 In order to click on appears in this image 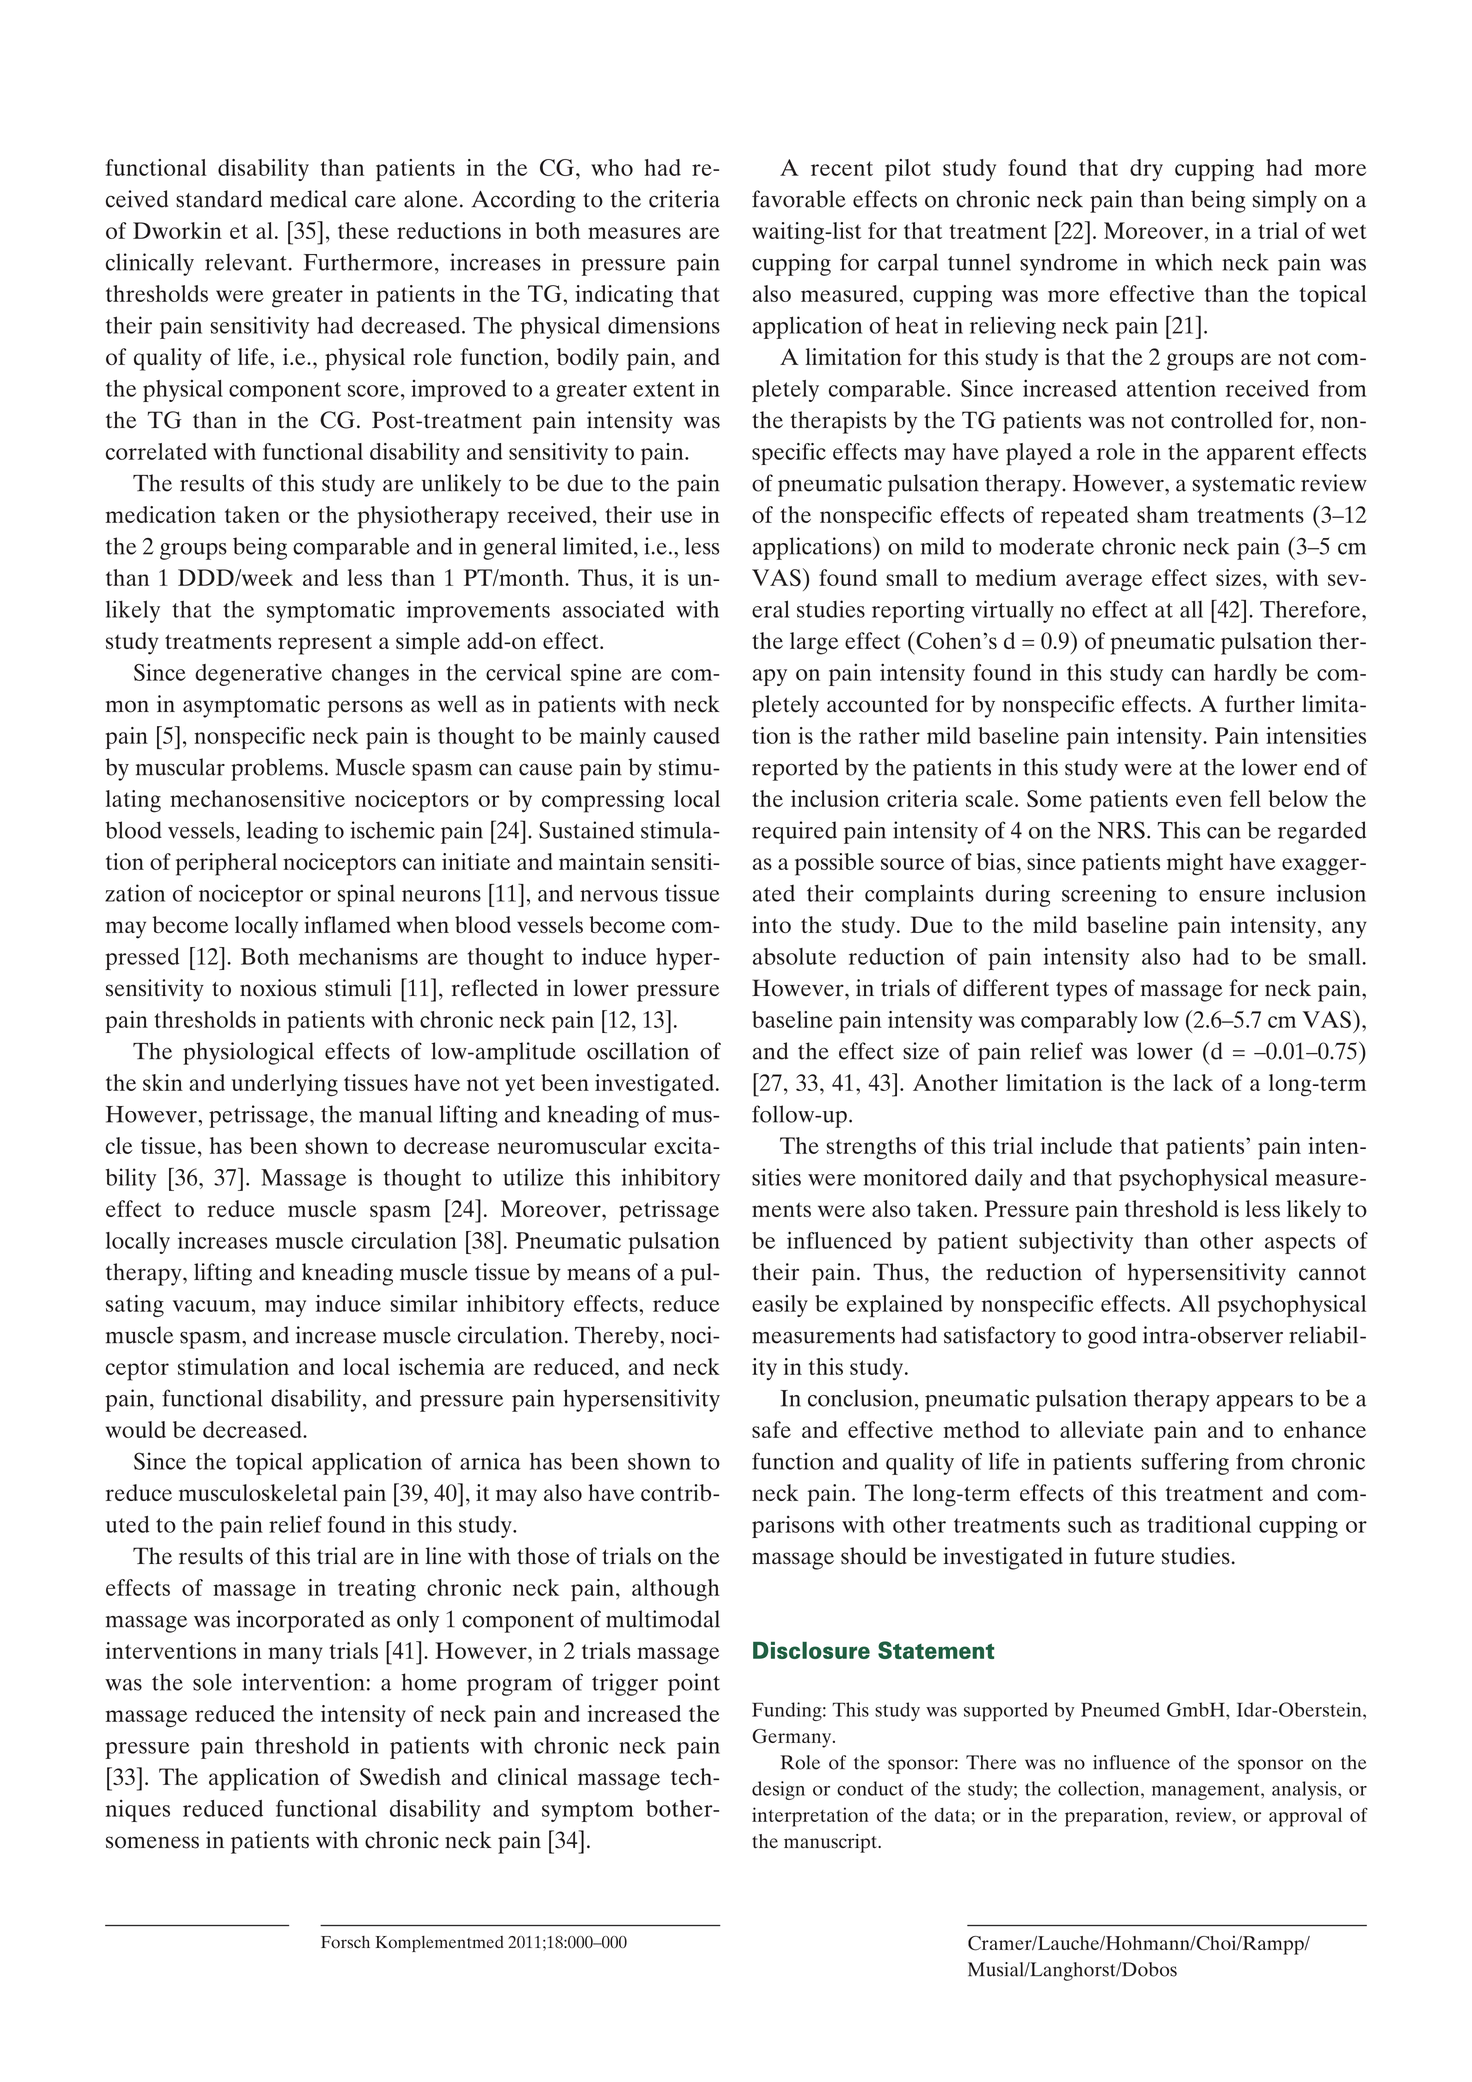, I will do `click(1254, 1403)`.
